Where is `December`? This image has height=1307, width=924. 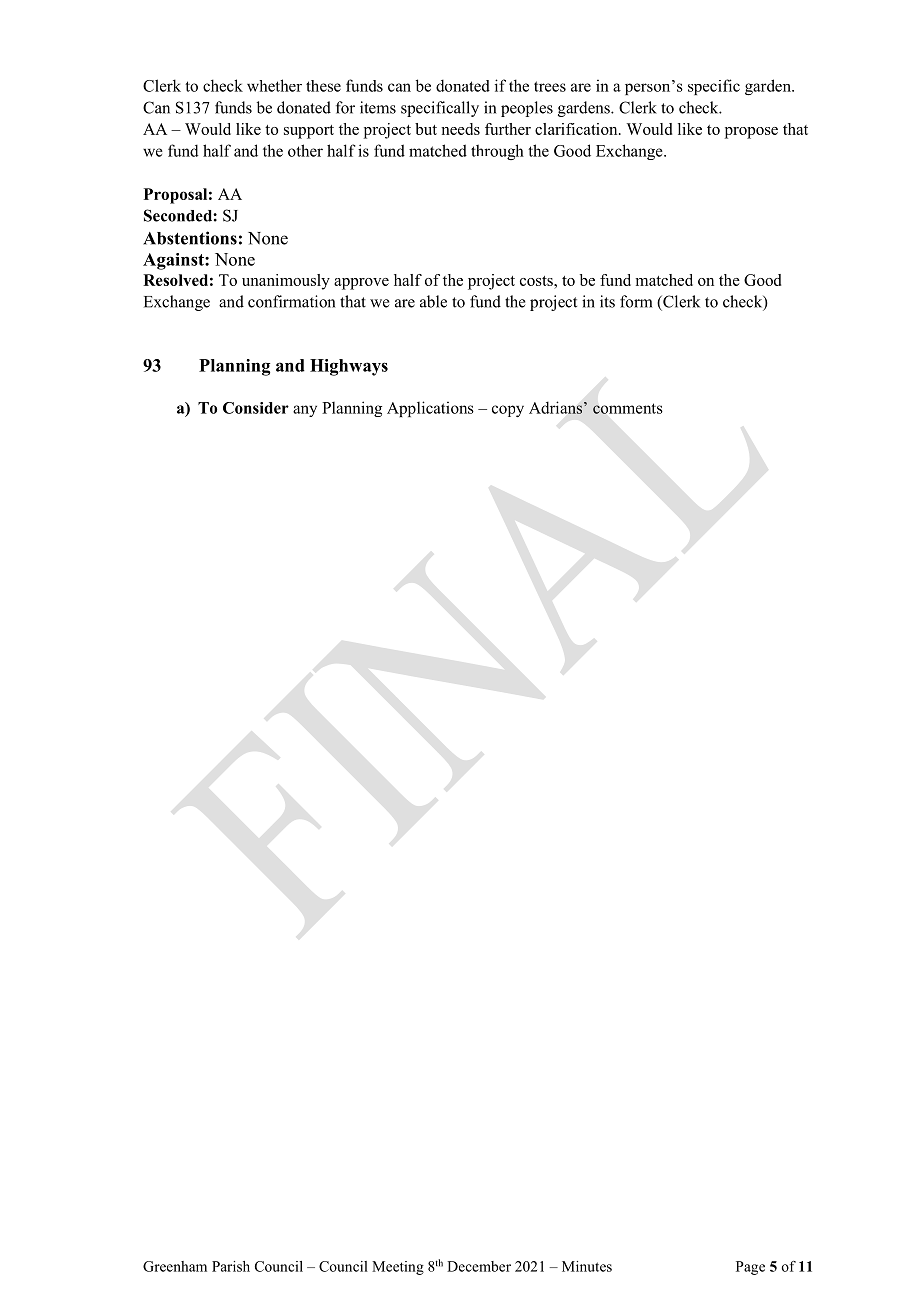 December is located at coordinates (479, 1266).
